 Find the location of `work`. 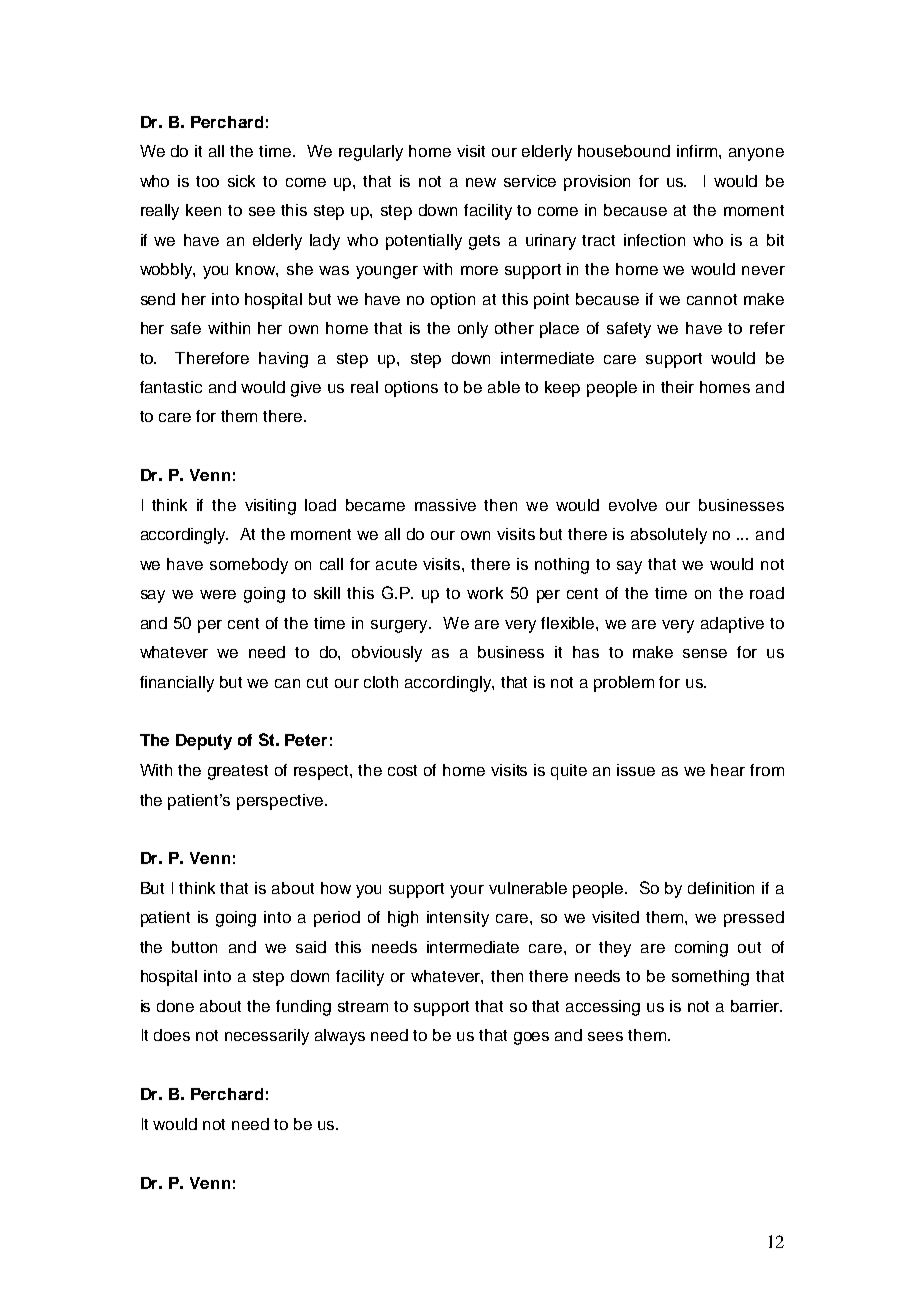

work is located at coordinates (485, 593).
